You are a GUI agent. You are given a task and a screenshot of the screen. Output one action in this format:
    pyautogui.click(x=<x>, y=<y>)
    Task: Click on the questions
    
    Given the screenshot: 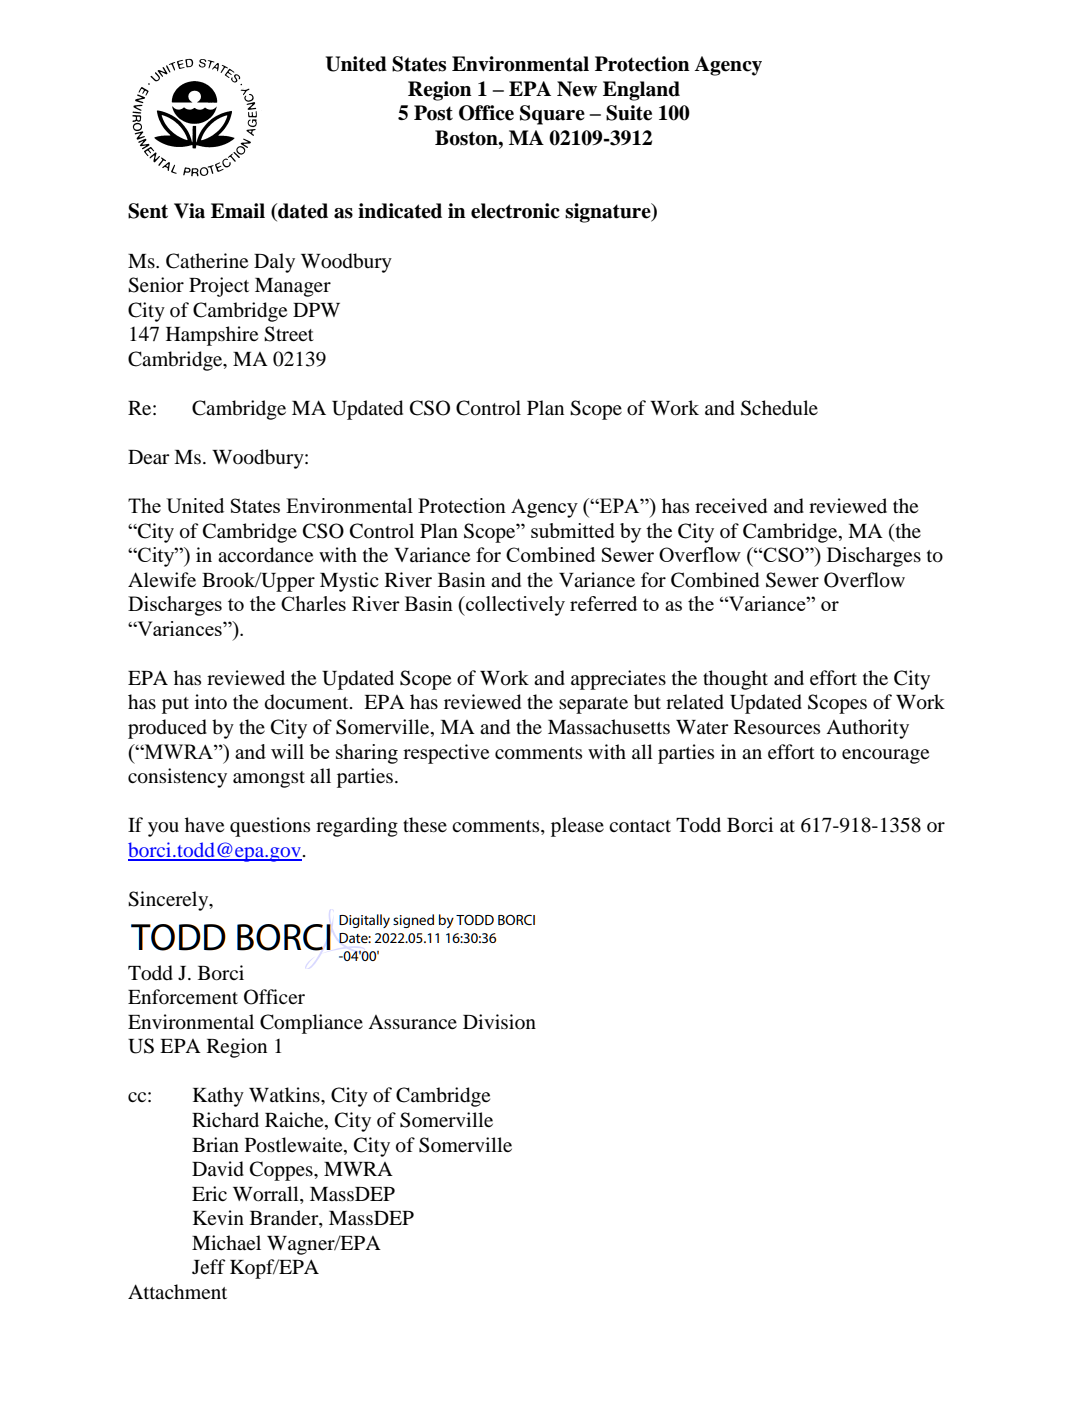 What is the action you would take?
    pyautogui.click(x=270, y=827)
